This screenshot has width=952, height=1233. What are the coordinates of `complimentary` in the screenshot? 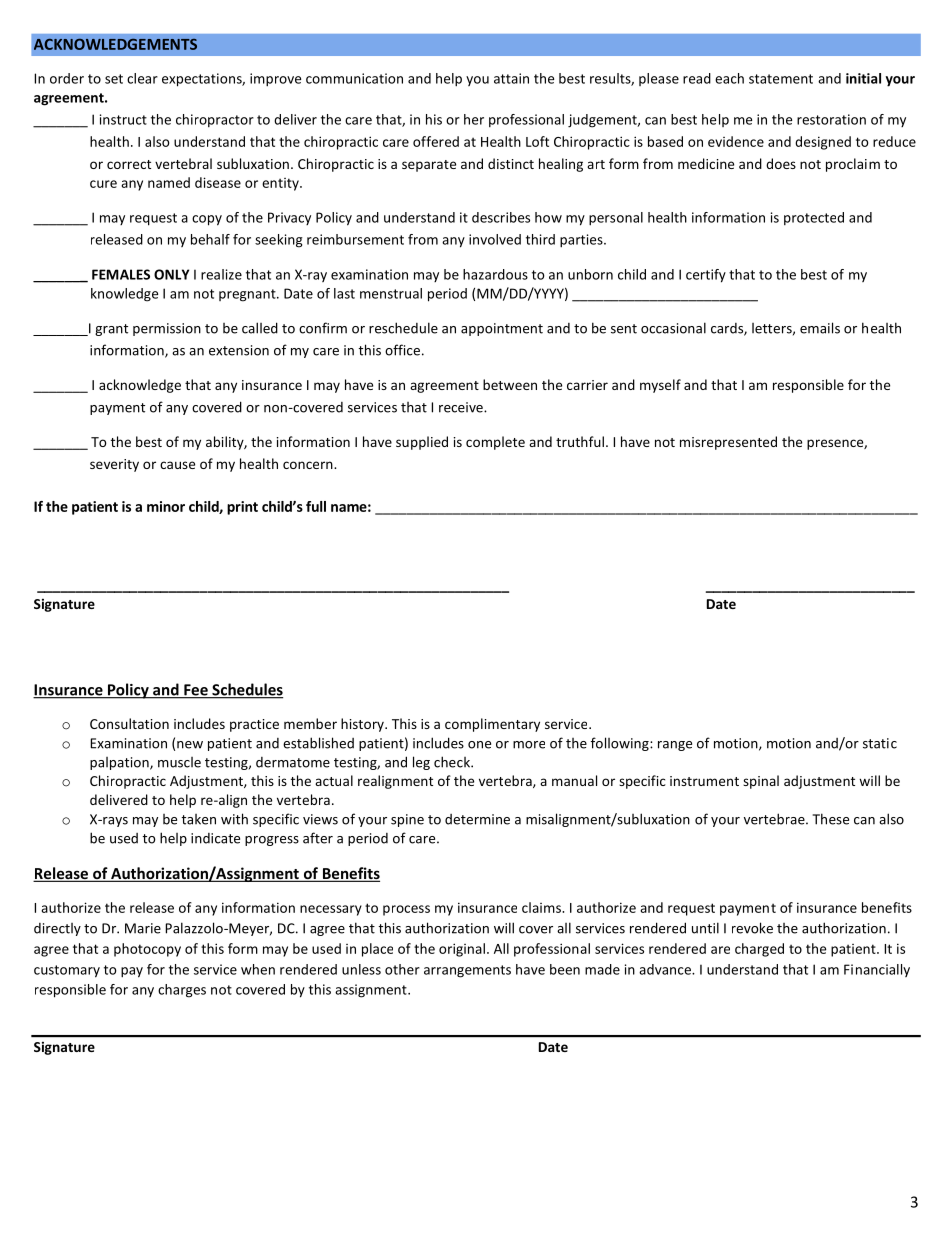 It's located at (492, 725).
